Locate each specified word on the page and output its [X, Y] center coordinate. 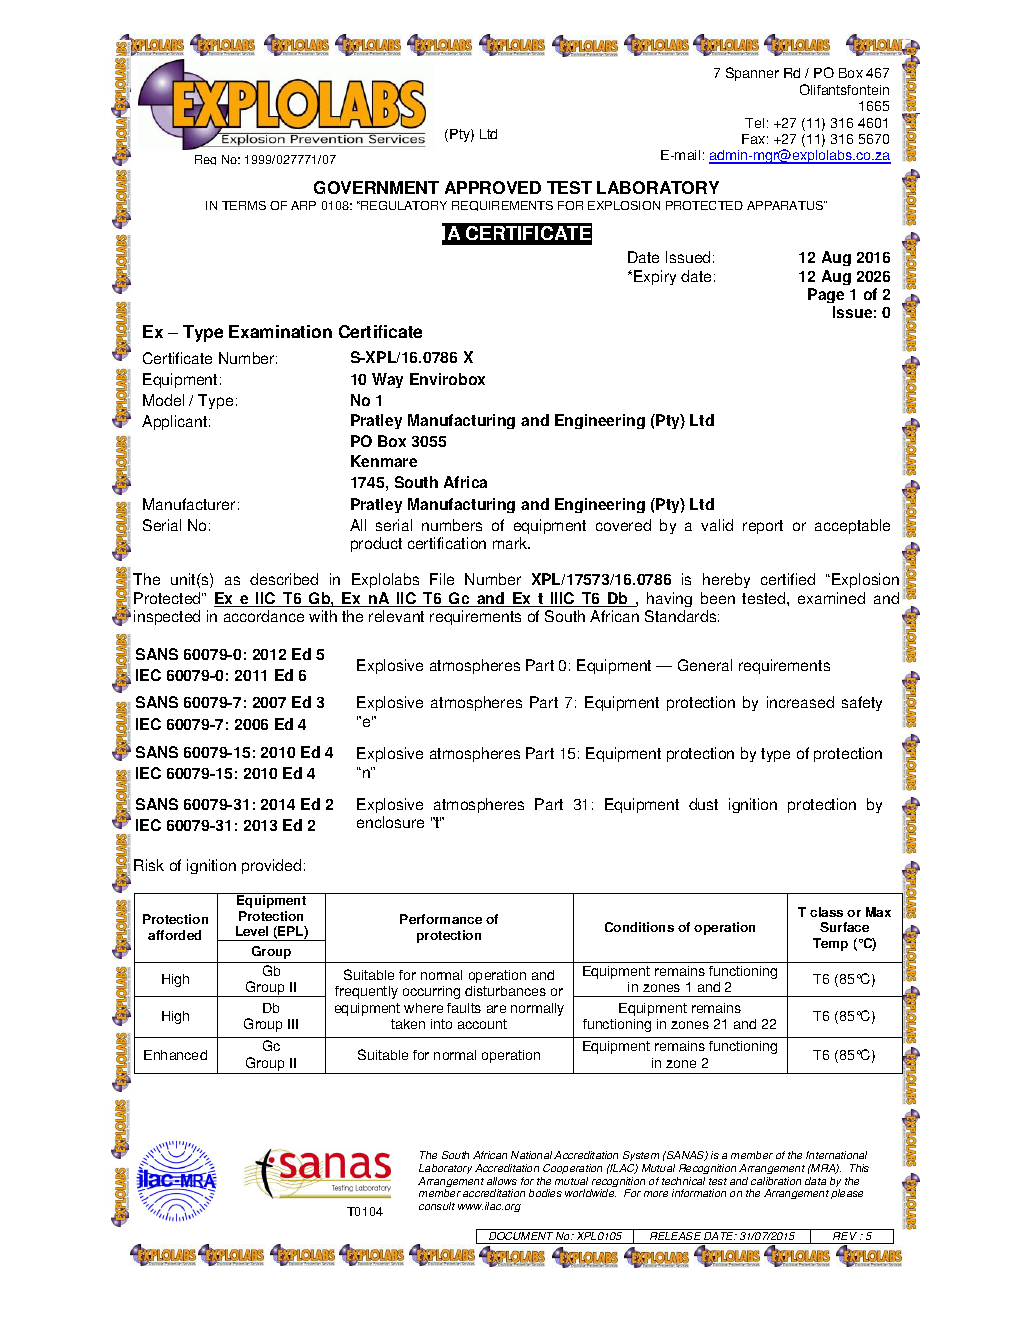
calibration [776, 1181]
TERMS [244, 205]
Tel [754, 123]
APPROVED [493, 187]
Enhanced [175, 1055]
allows [502, 1181]
